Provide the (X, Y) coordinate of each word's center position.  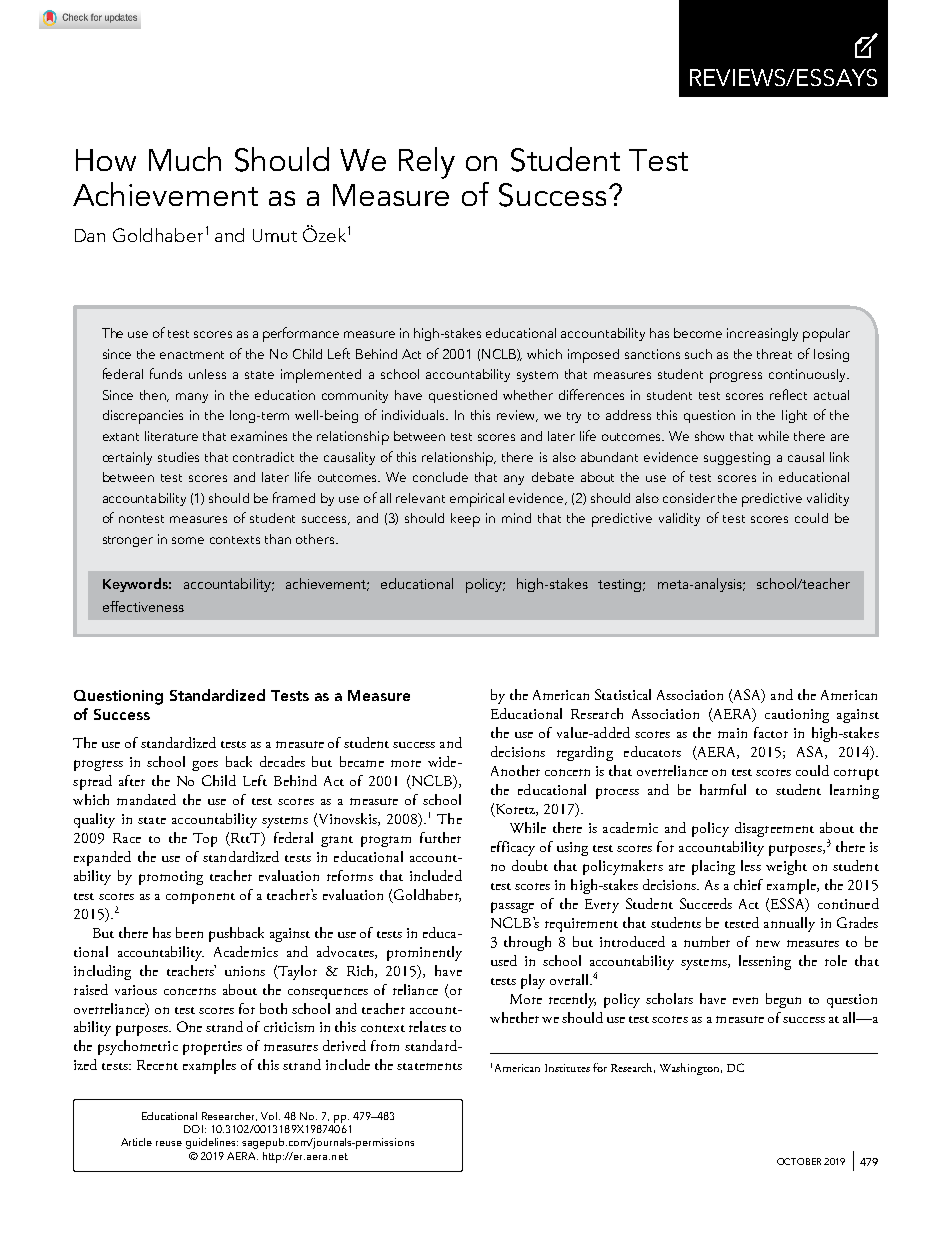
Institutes (567, 1068)
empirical (477, 500)
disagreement (774, 829)
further (440, 837)
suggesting (737, 458)
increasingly (762, 334)
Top (205, 840)
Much (185, 159)
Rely (427, 163)
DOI (193, 1129)
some (188, 540)
